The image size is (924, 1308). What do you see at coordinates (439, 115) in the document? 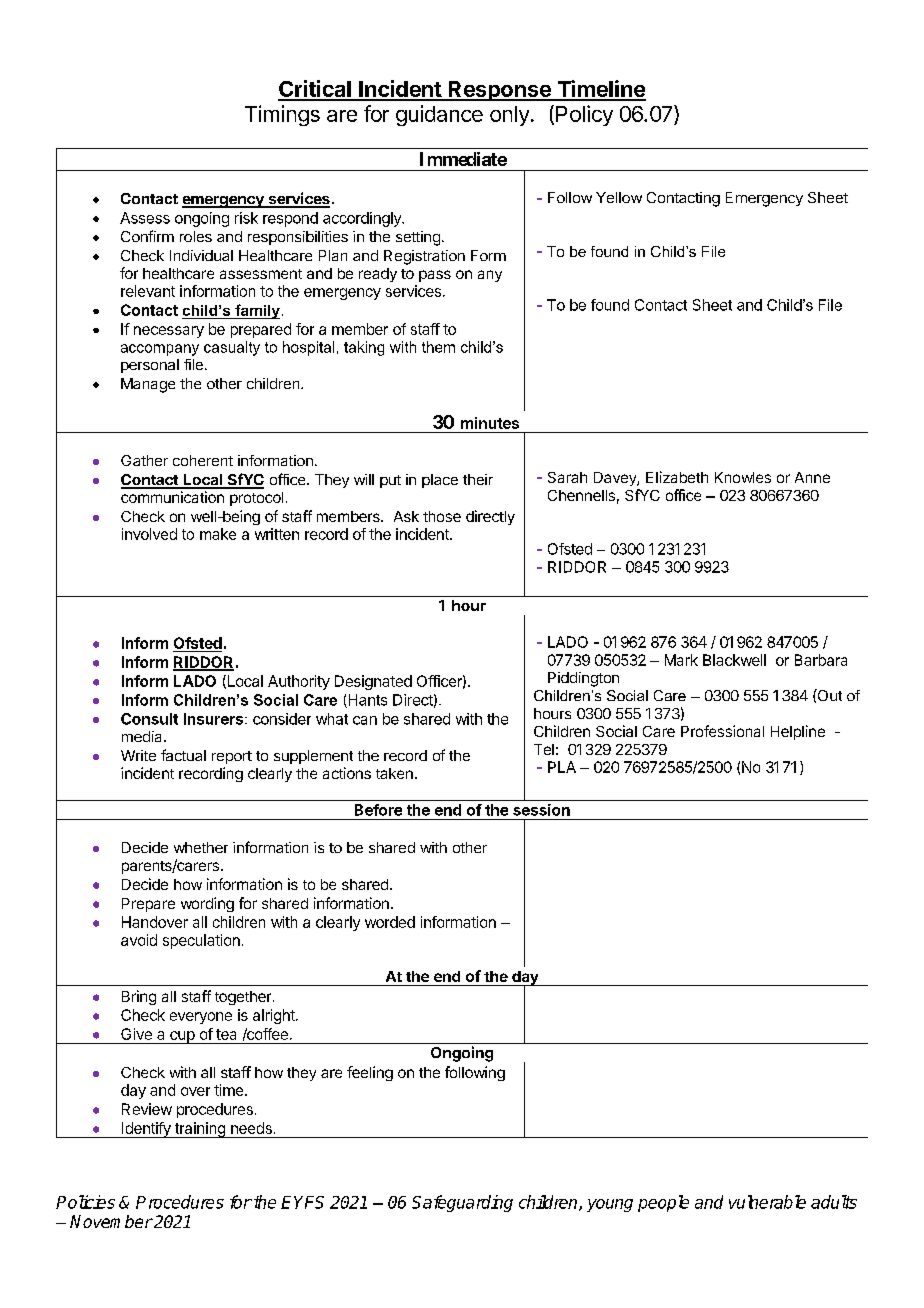
I see `guidance` at bounding box center [439, 115].
